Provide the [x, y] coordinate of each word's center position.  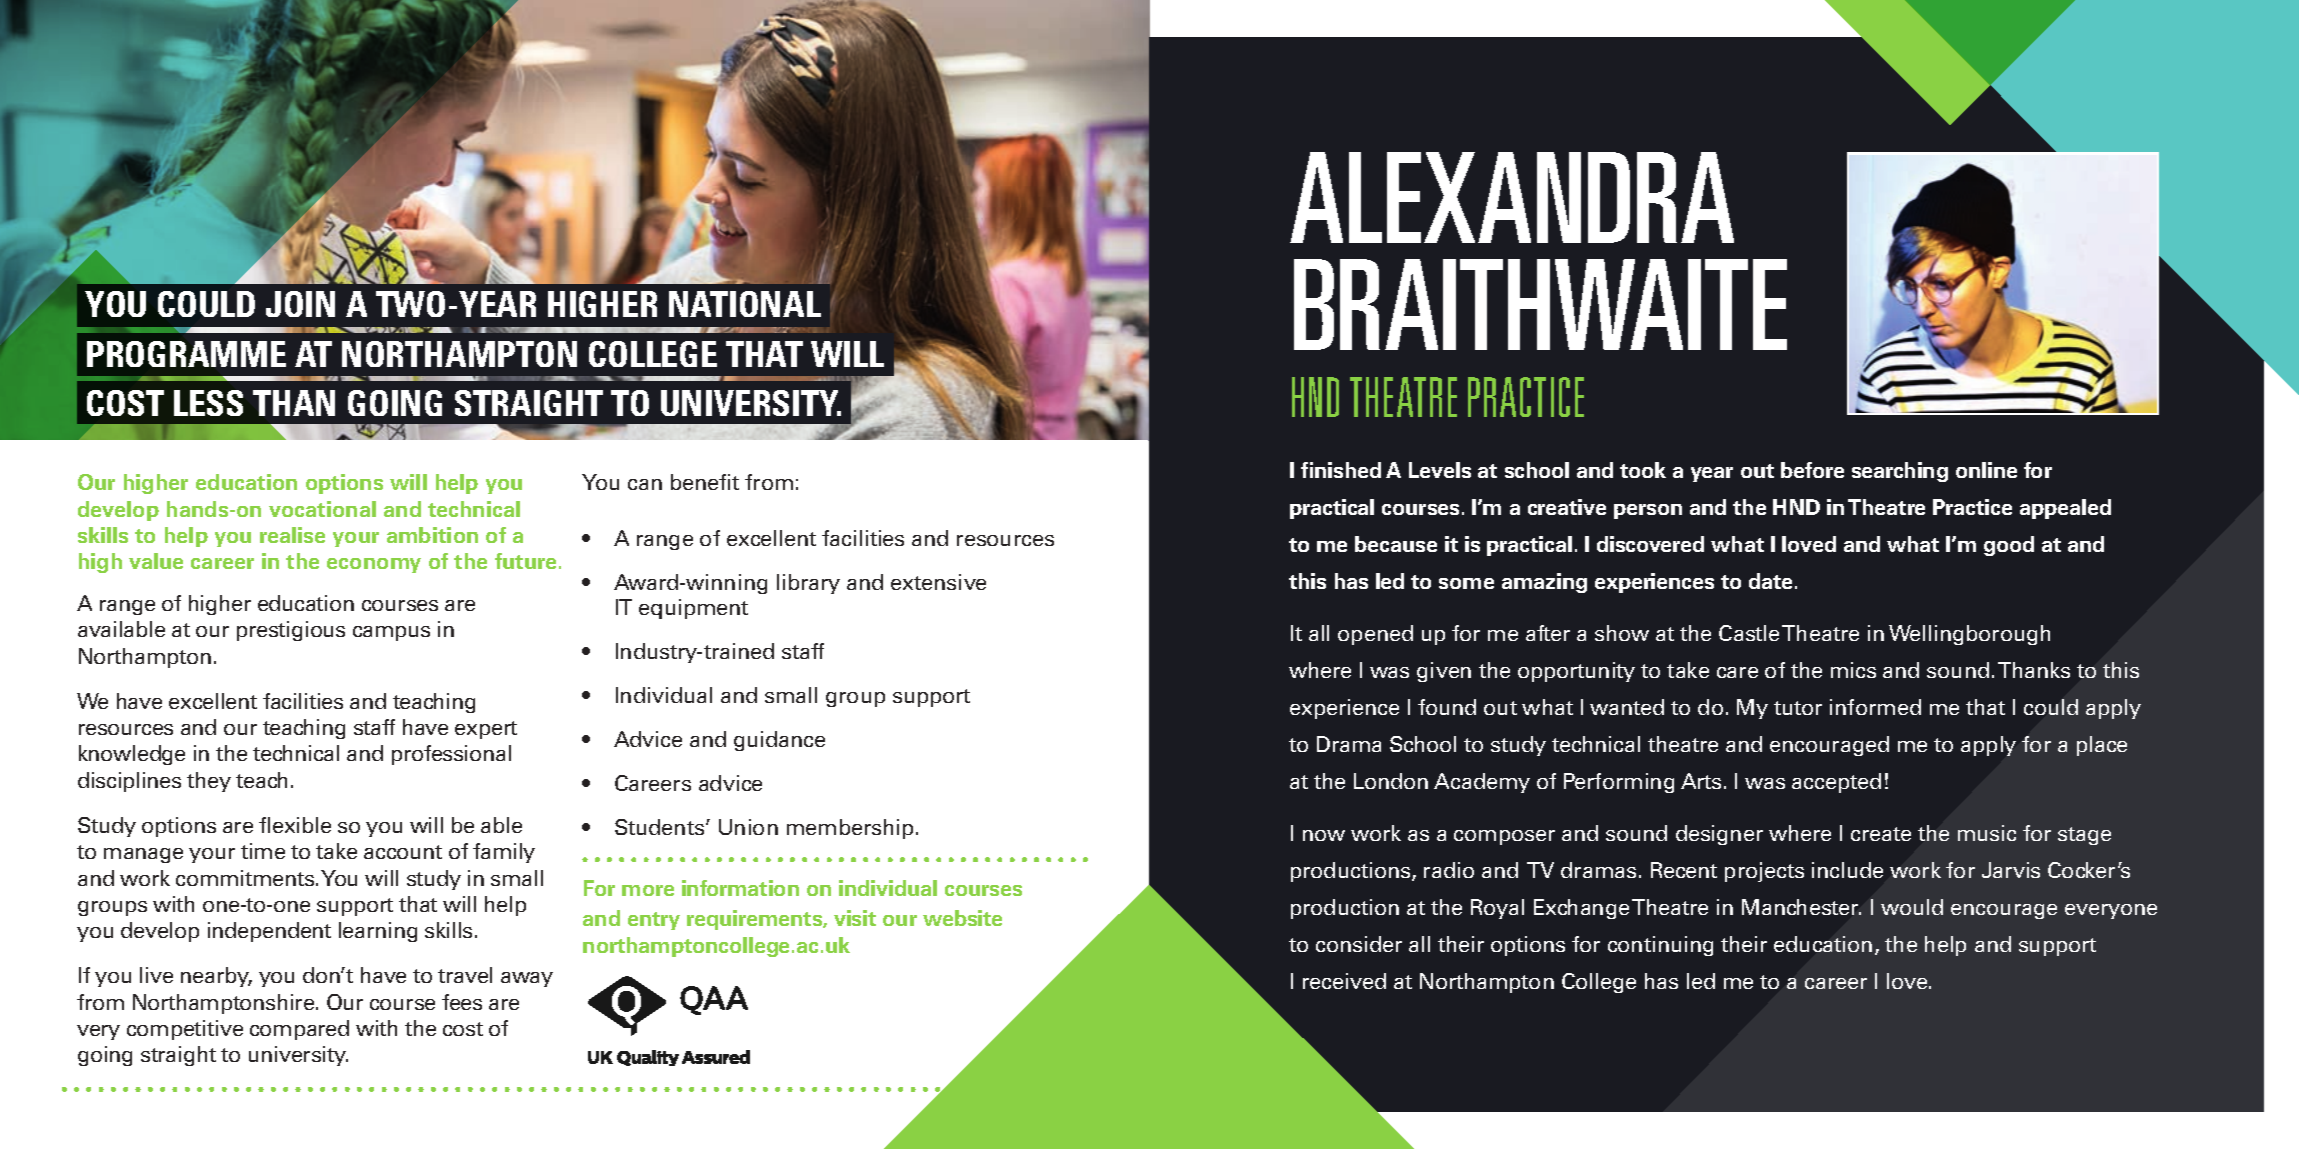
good [2009, 546]
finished [1341, 470]
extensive [938, 582]
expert [486, 730]
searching [1900, 472]
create [1881, 834]
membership [850, 829]
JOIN [300, 304]
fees [462, 1002]
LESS [208, 403]
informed [1875, 707]
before [1812, 470]
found [1447, 707]
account [403, 852]
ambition [432, 535]
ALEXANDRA [1512, 197]
